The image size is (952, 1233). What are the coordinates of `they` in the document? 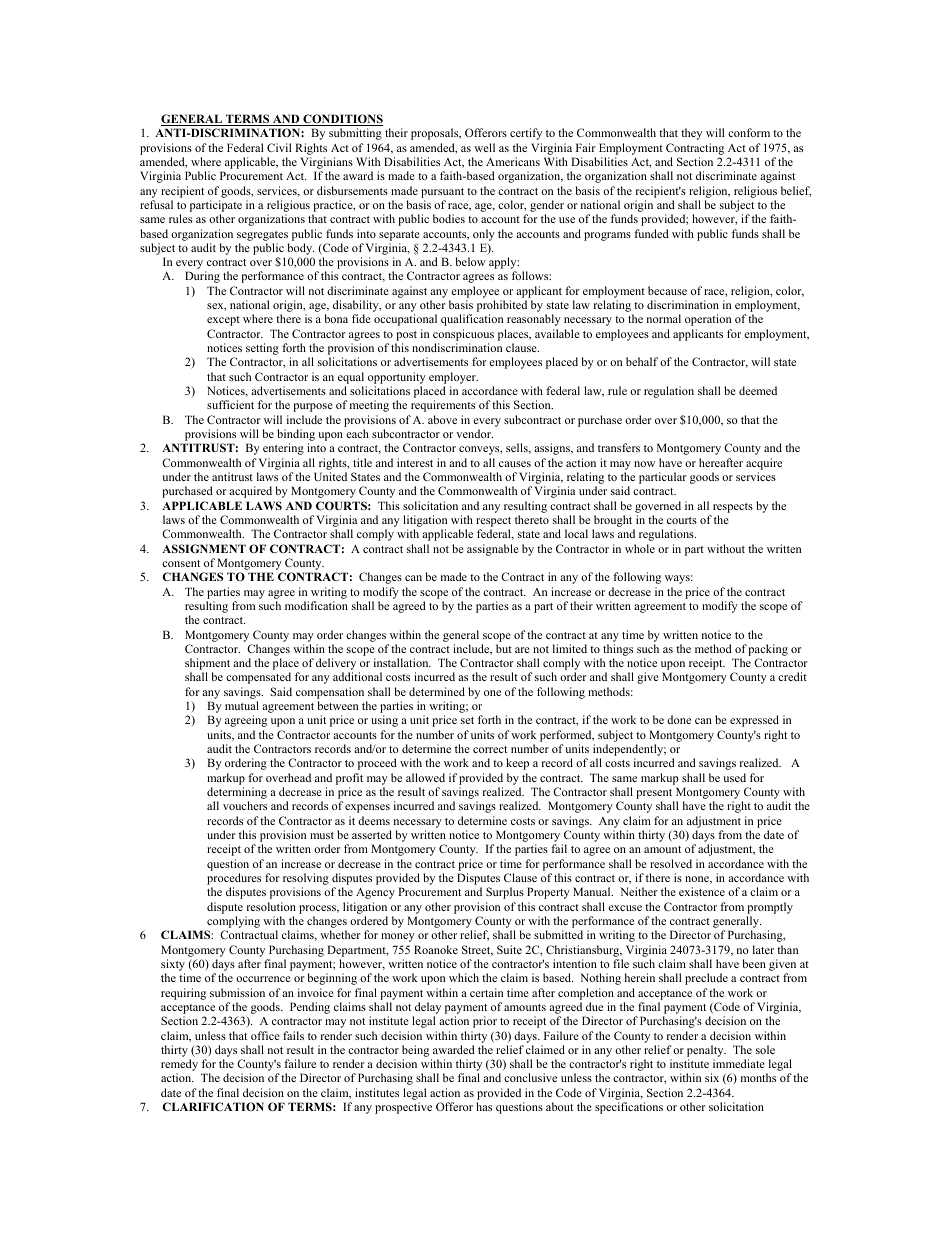 It's located at (691, 134).
